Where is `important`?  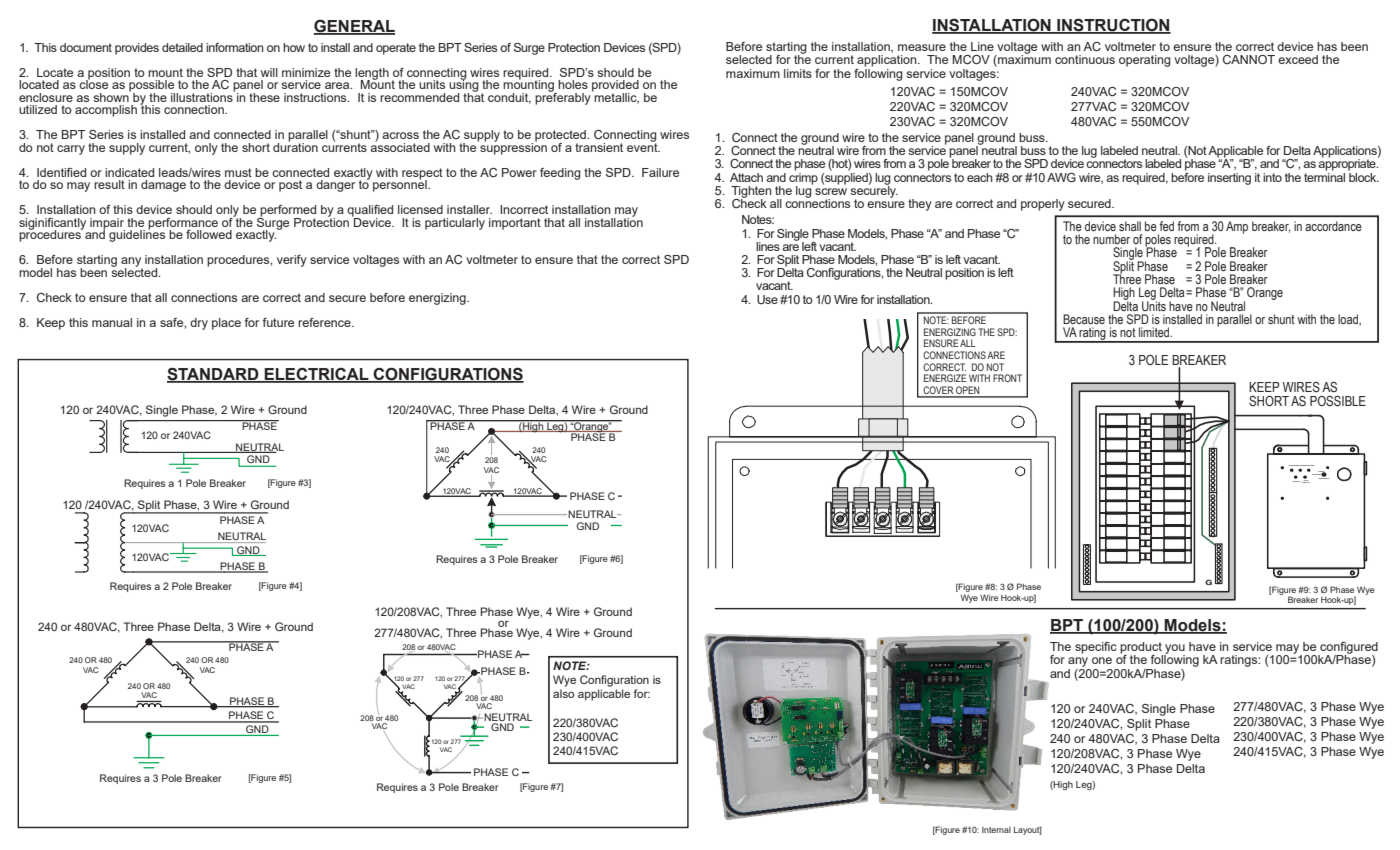
important is located at coordinates (515, 224).
